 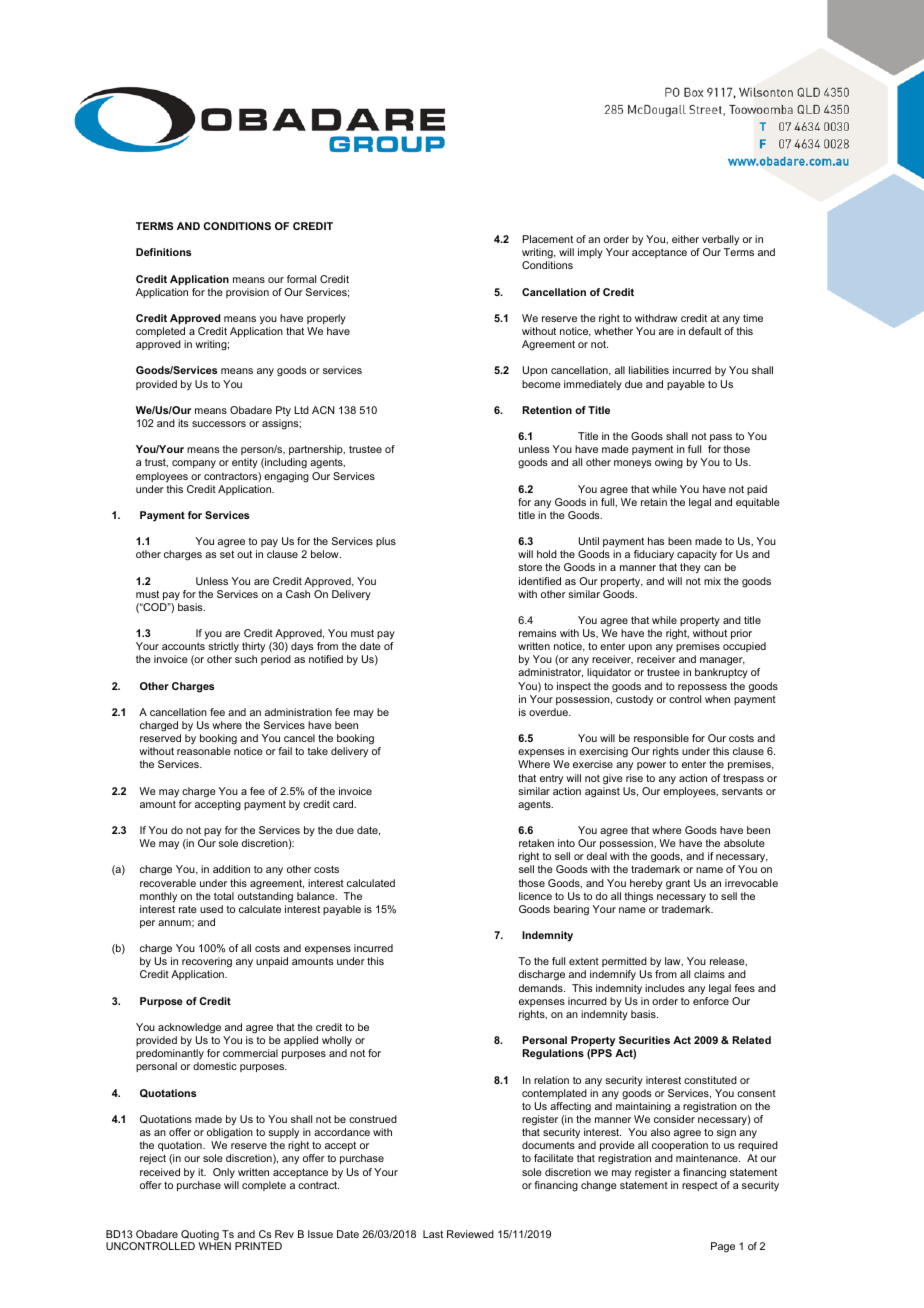 I want to click on either, so click(x=685, y=239).
